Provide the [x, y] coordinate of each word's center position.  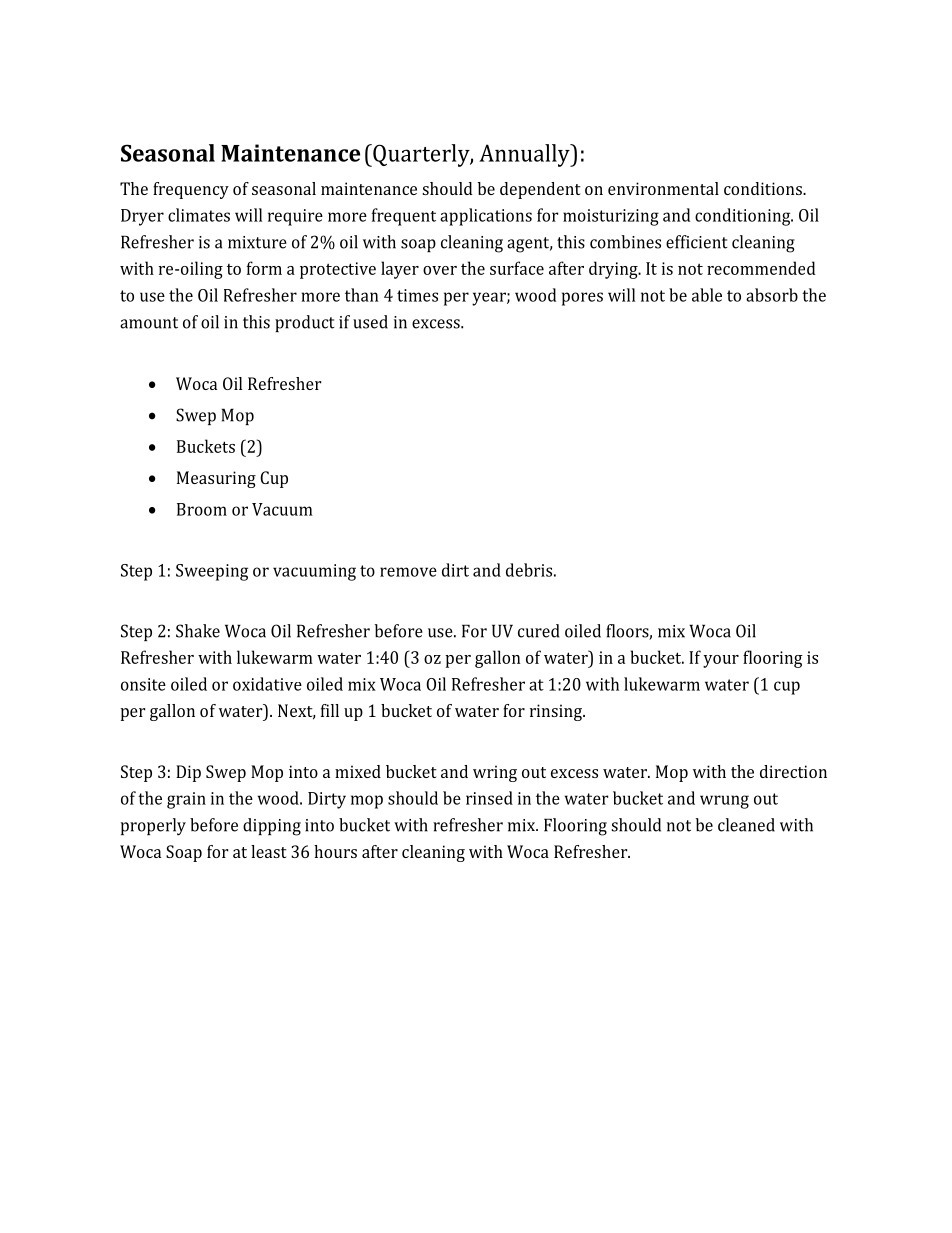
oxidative [267, 684]
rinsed [489, 798]
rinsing [557, 712]
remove [408, 572]
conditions [764, 188]
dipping [272, 827]
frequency [191, 190]
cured [538, 631]
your [721, 661]
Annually [525, 155]
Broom [202, 509]
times [417, 295]
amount [149, 323]
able [707, 295]
